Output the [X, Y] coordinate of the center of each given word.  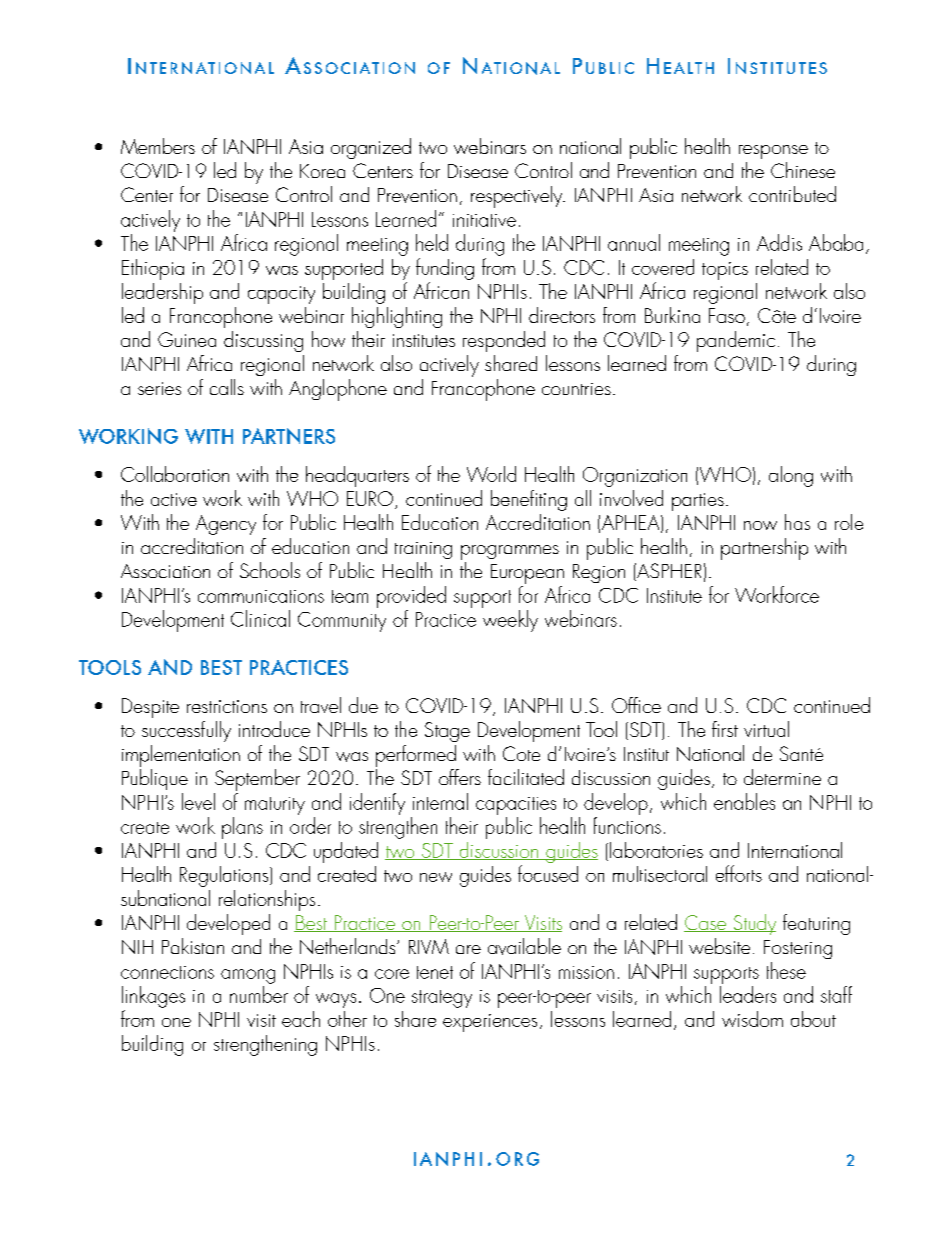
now [760, 525]
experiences [490, 1023]
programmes [510, 552]
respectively [518, 197]
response [773, 152]
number [259, 994]
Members [158, 146]
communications [261, 596]
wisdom [752, 1019]
